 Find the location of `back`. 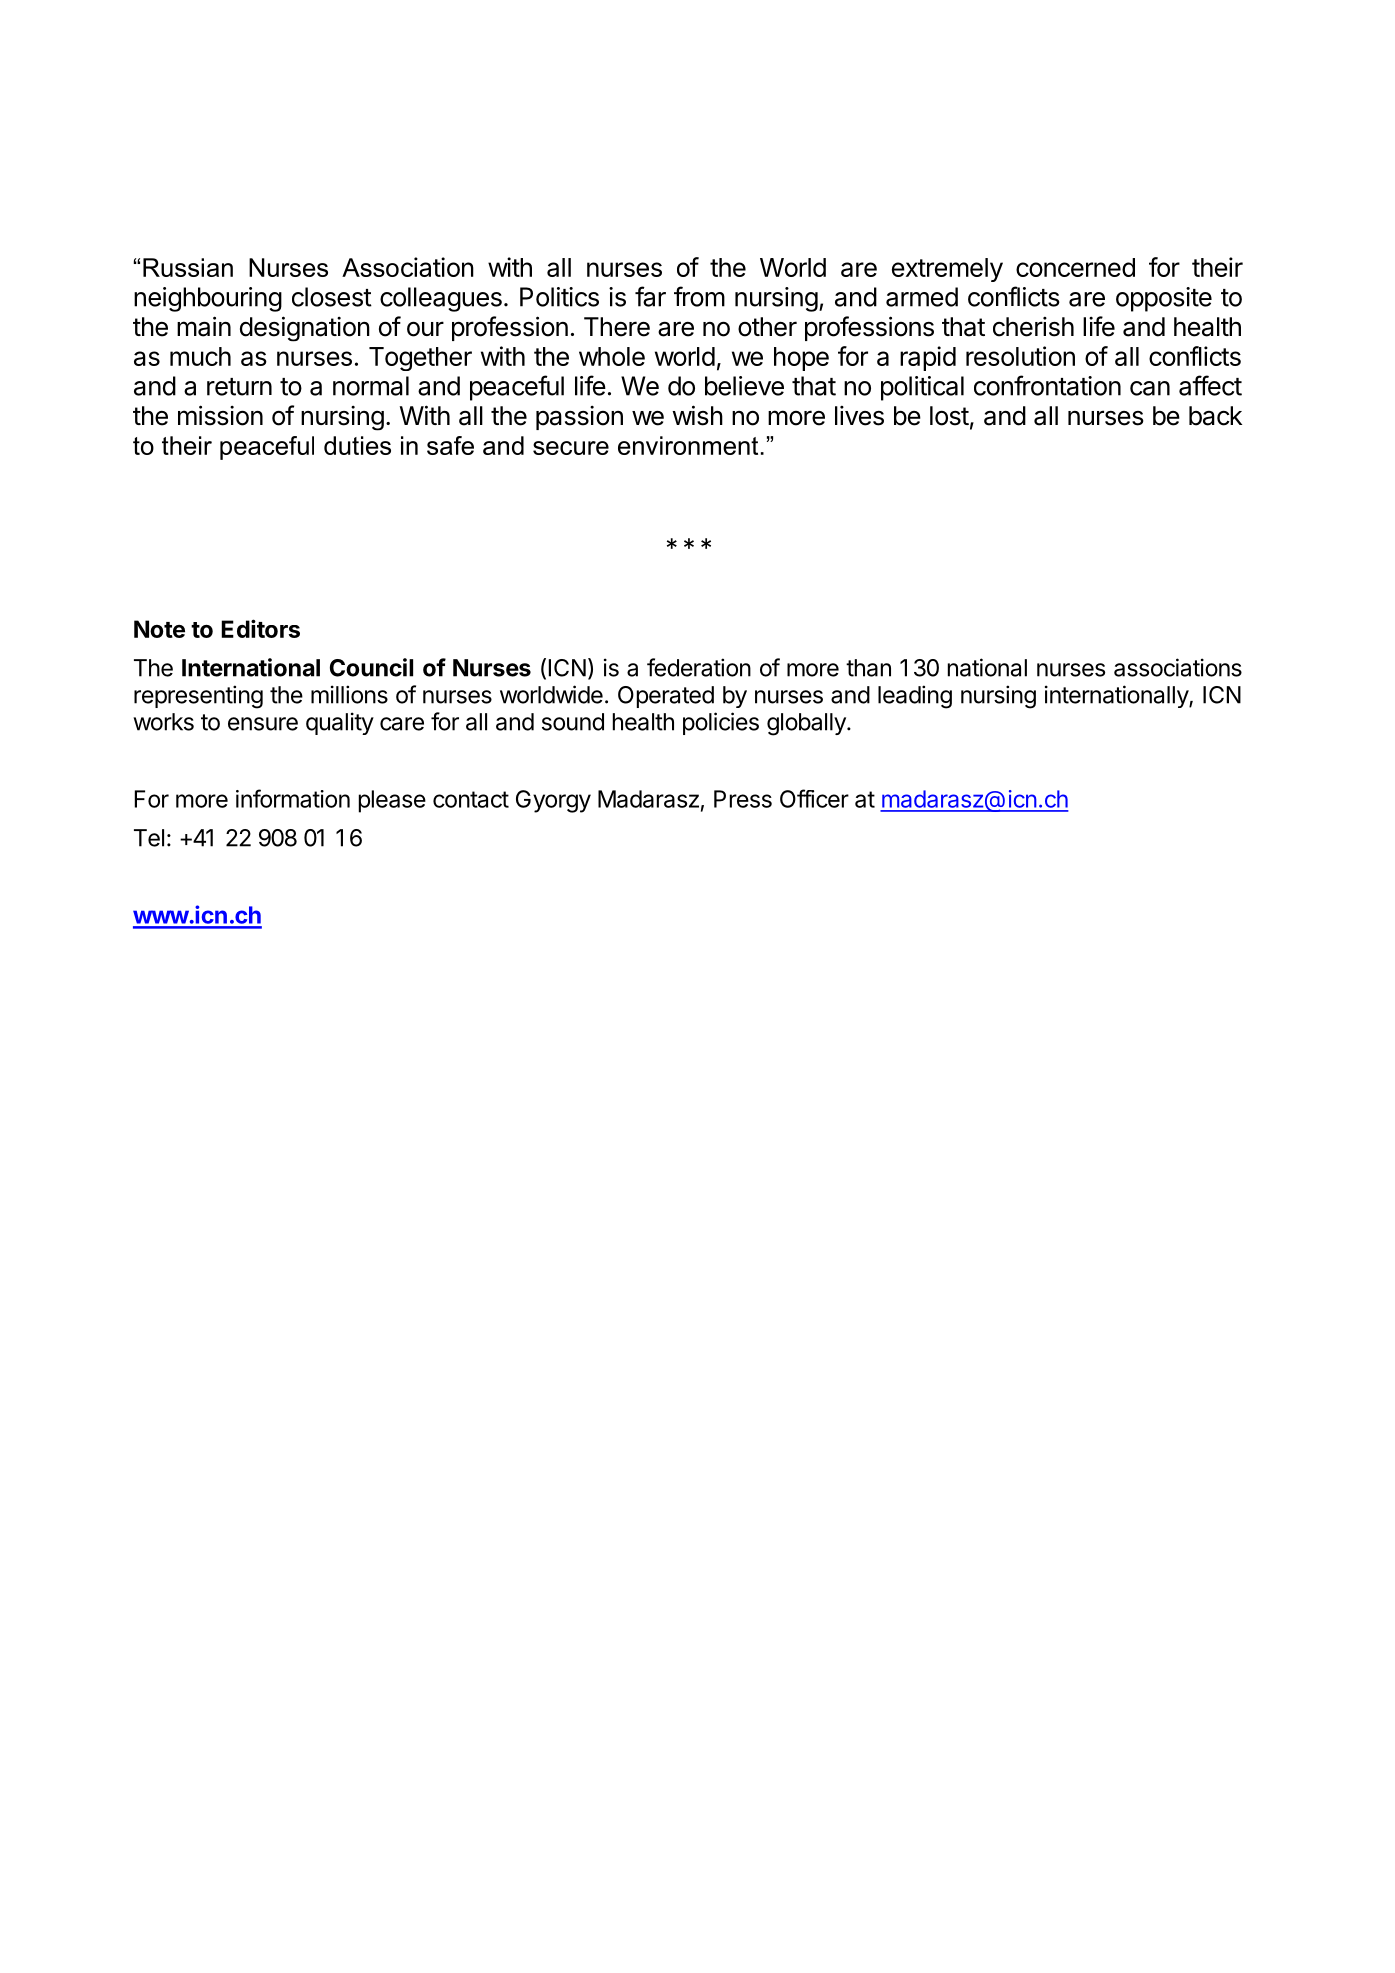

back is located at coordinates (1215, 416).
